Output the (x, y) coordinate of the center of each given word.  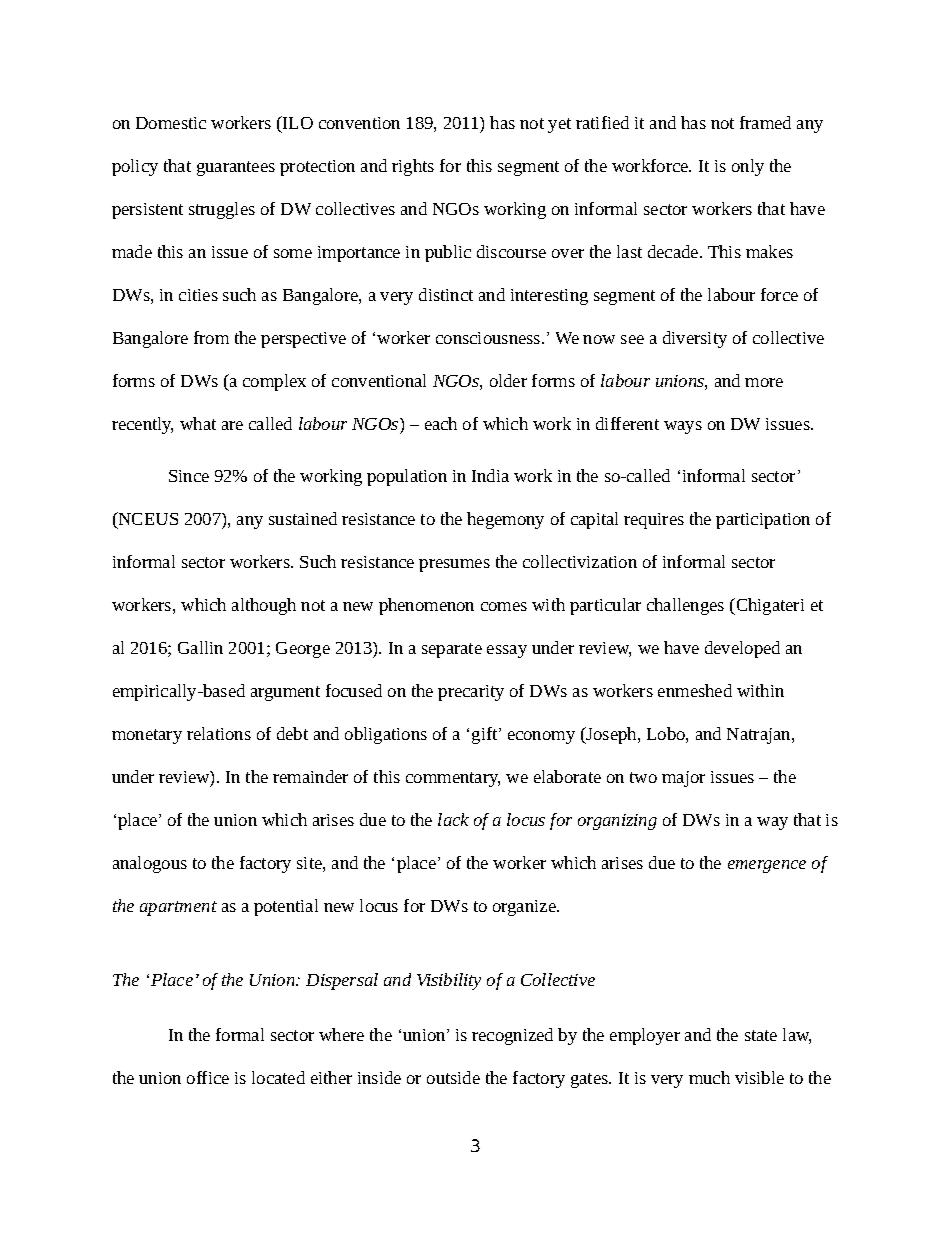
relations (219, 733)
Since (189, 476)
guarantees (236, 168)
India (490, 475)
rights (413, 167)
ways (683, 427)
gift (486, 735)
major (683, 779)
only (748, 167)
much (709, 1077)
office (208, 1077)
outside (453, 1077)
